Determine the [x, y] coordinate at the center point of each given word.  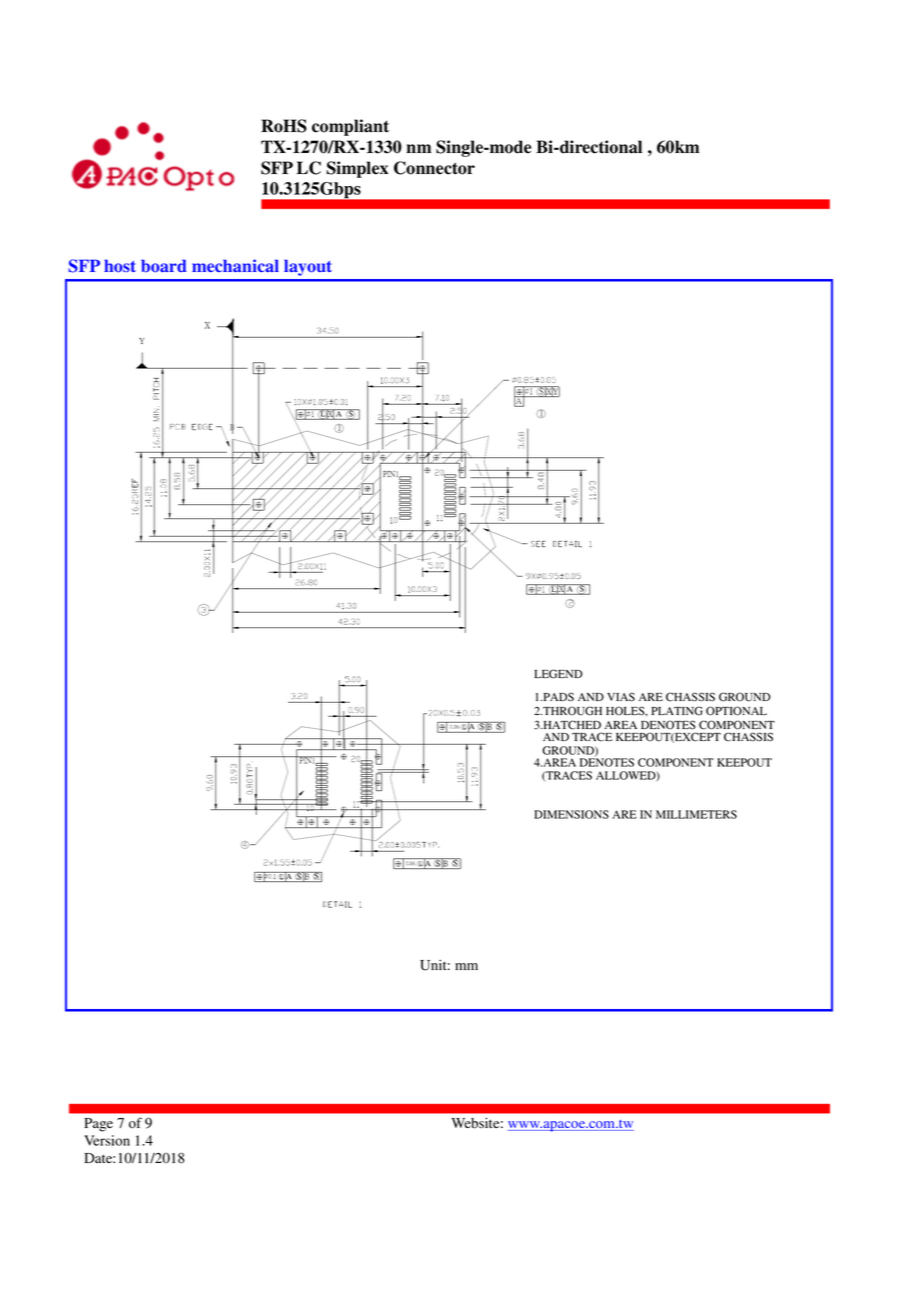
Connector [434, 168]
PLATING [677, 711]
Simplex [357, 169]
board [164, 266]
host [120, 266]
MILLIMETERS [696, 814]
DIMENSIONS [571, 814]
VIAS [621, 696]
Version [107, 1140]
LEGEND [558, 674]
